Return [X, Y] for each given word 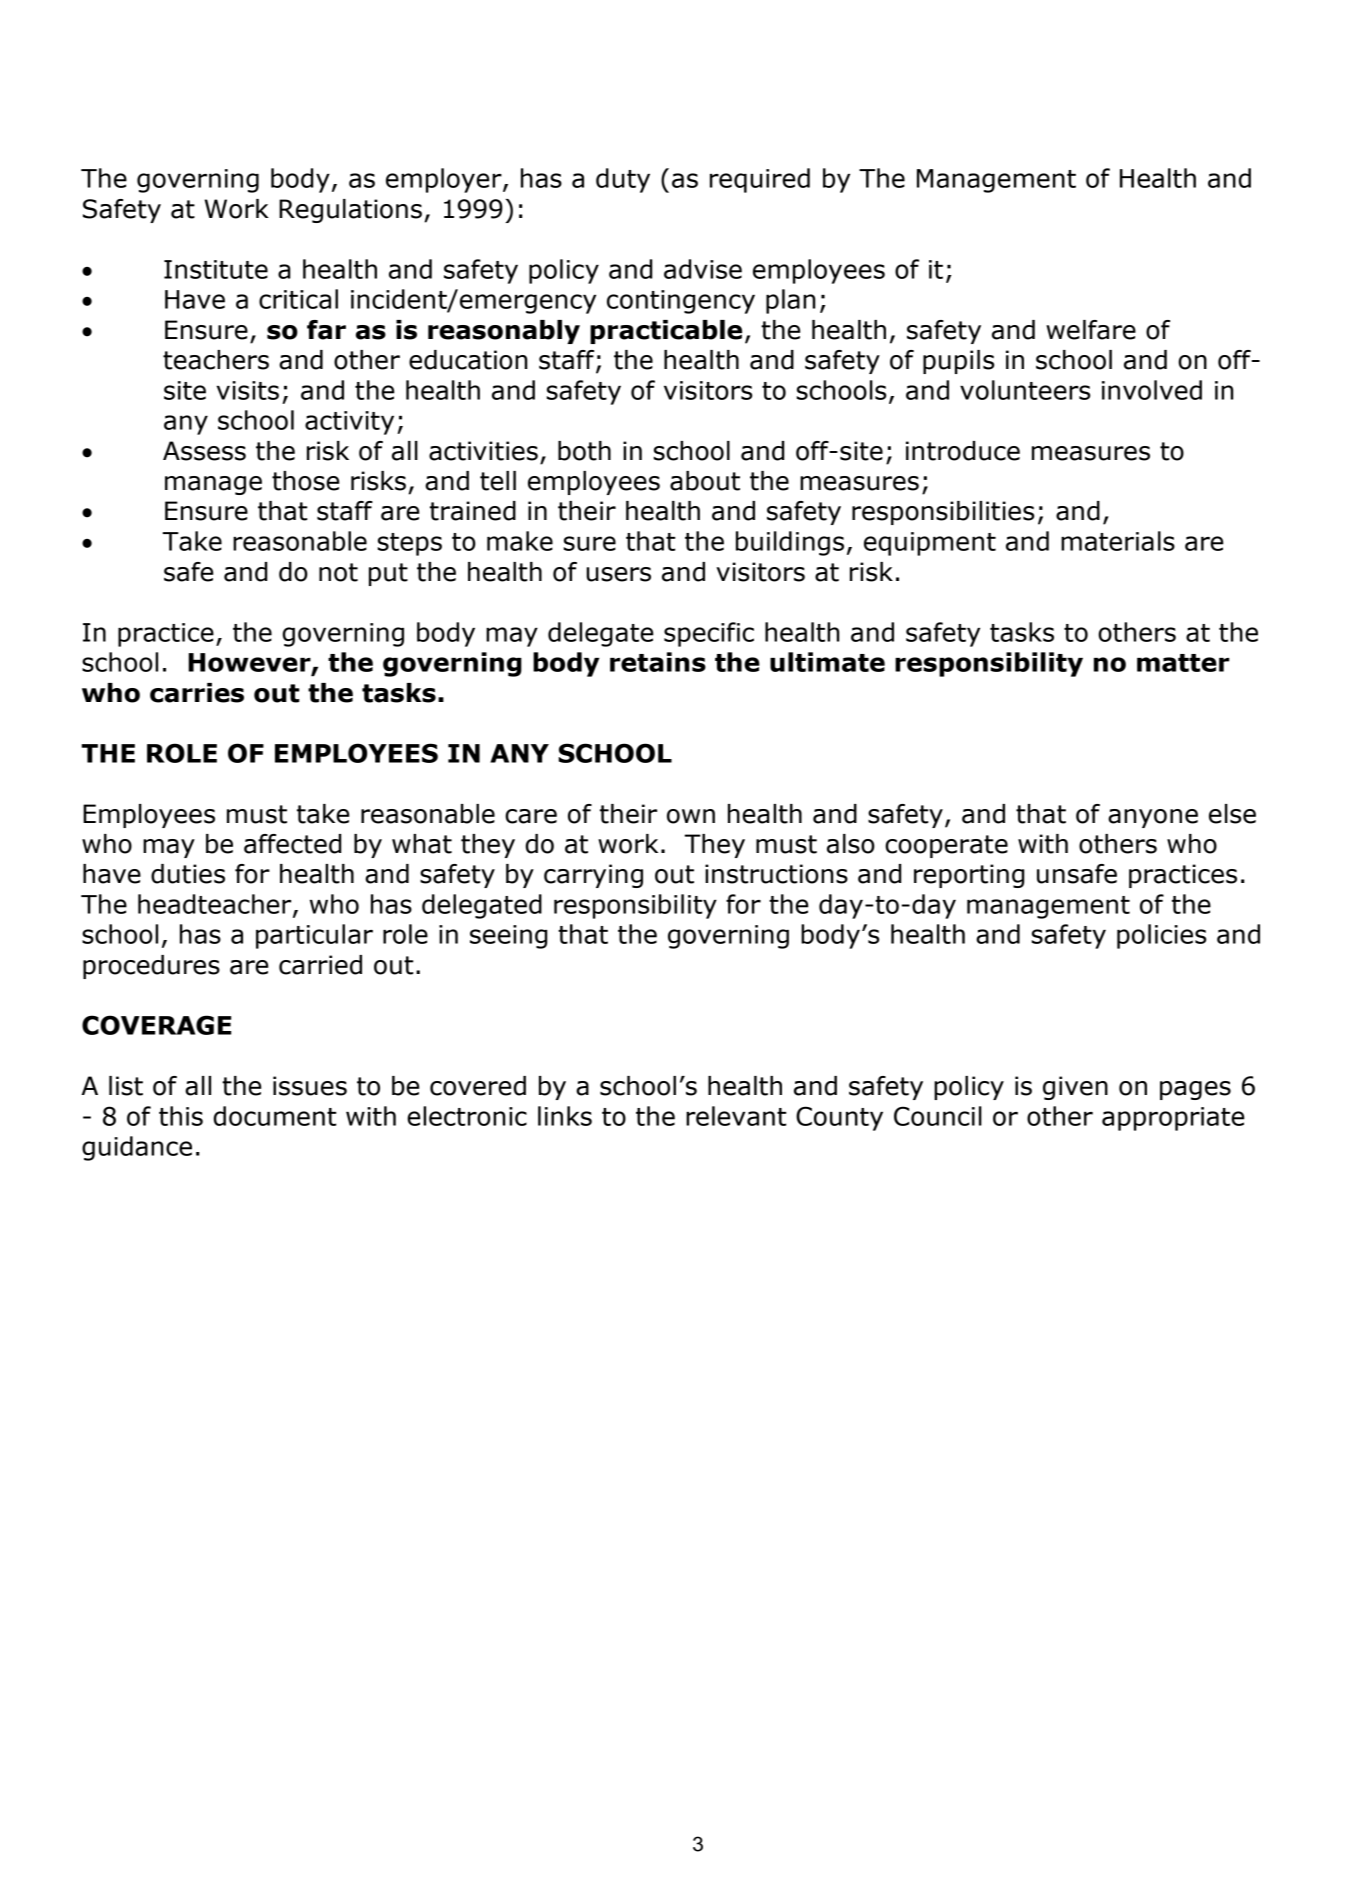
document [275, 1116]
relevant [736, 1116]
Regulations [350, 211]
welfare [1091, 330]
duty [623, 180]
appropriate [1173, 1119]
